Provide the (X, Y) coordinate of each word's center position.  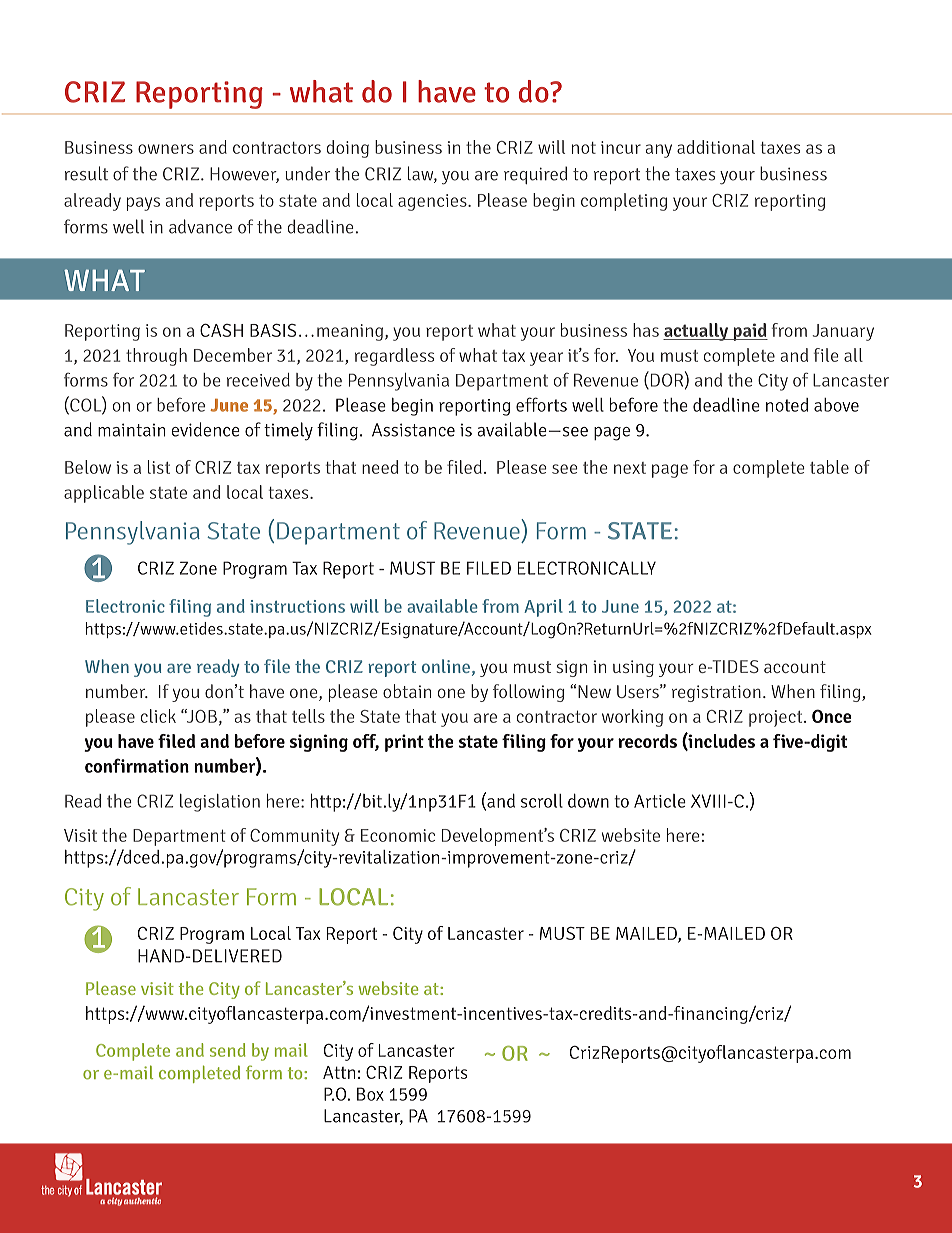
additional (716, 147)
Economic (398, 835)
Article (660, 801)
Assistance (413, 430)
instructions (297, 606)
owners (166, 149)
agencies (433, 202)
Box (370, 1094)
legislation (220, 803)
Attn (339, 1072)
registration (716, 693)
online (446, 666)
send (228, 1050)
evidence (205, 429)
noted (787, 405)
